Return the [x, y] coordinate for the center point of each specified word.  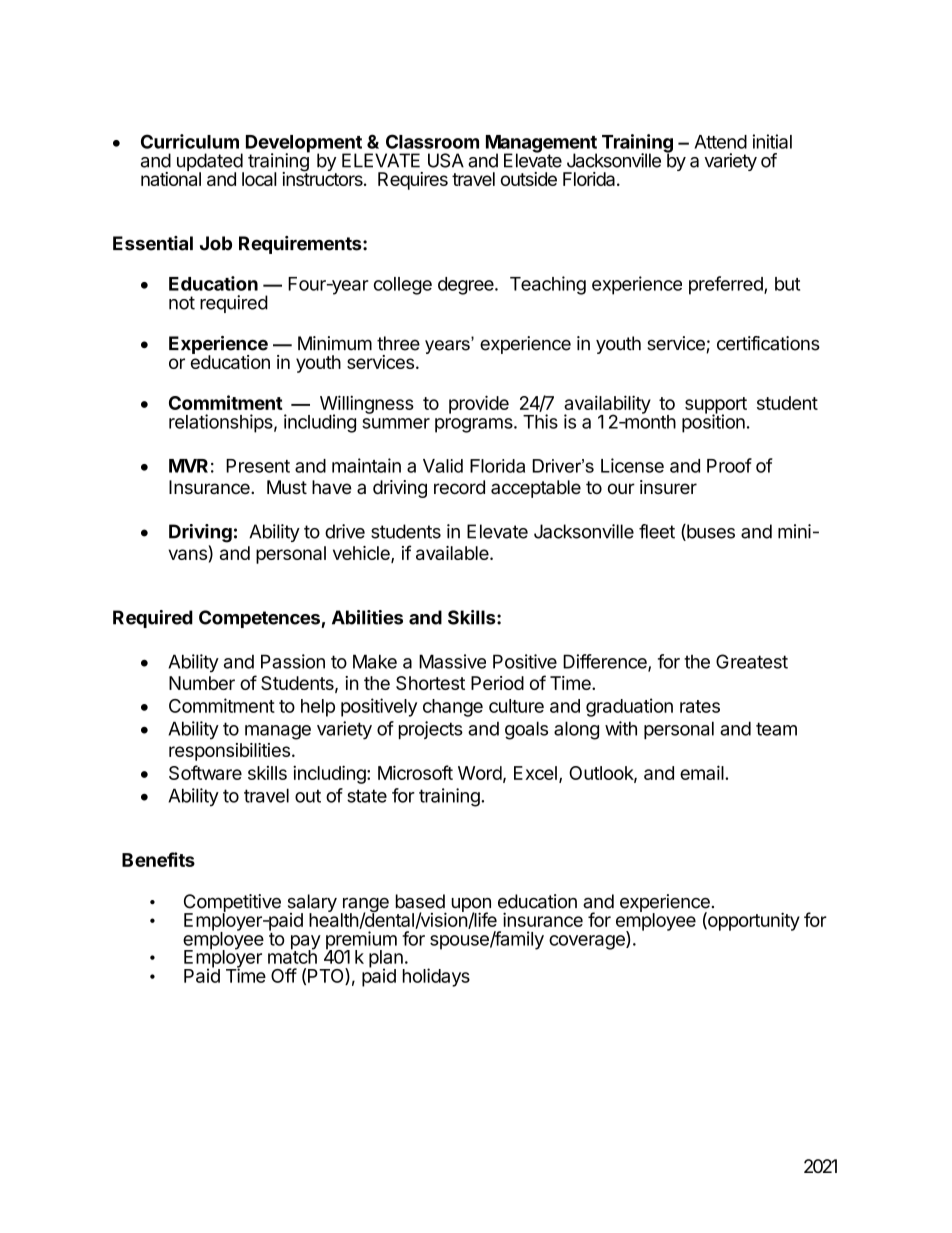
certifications [768, 343]
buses [710, 532]
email [703, 772]
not [182, 303]
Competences [260, 619]
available [453, 553]
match [292, 956]
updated [210, 163]
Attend [720, 142]
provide [479, 404]
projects [431, 730]
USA [446, 160]
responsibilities [229, 752]
